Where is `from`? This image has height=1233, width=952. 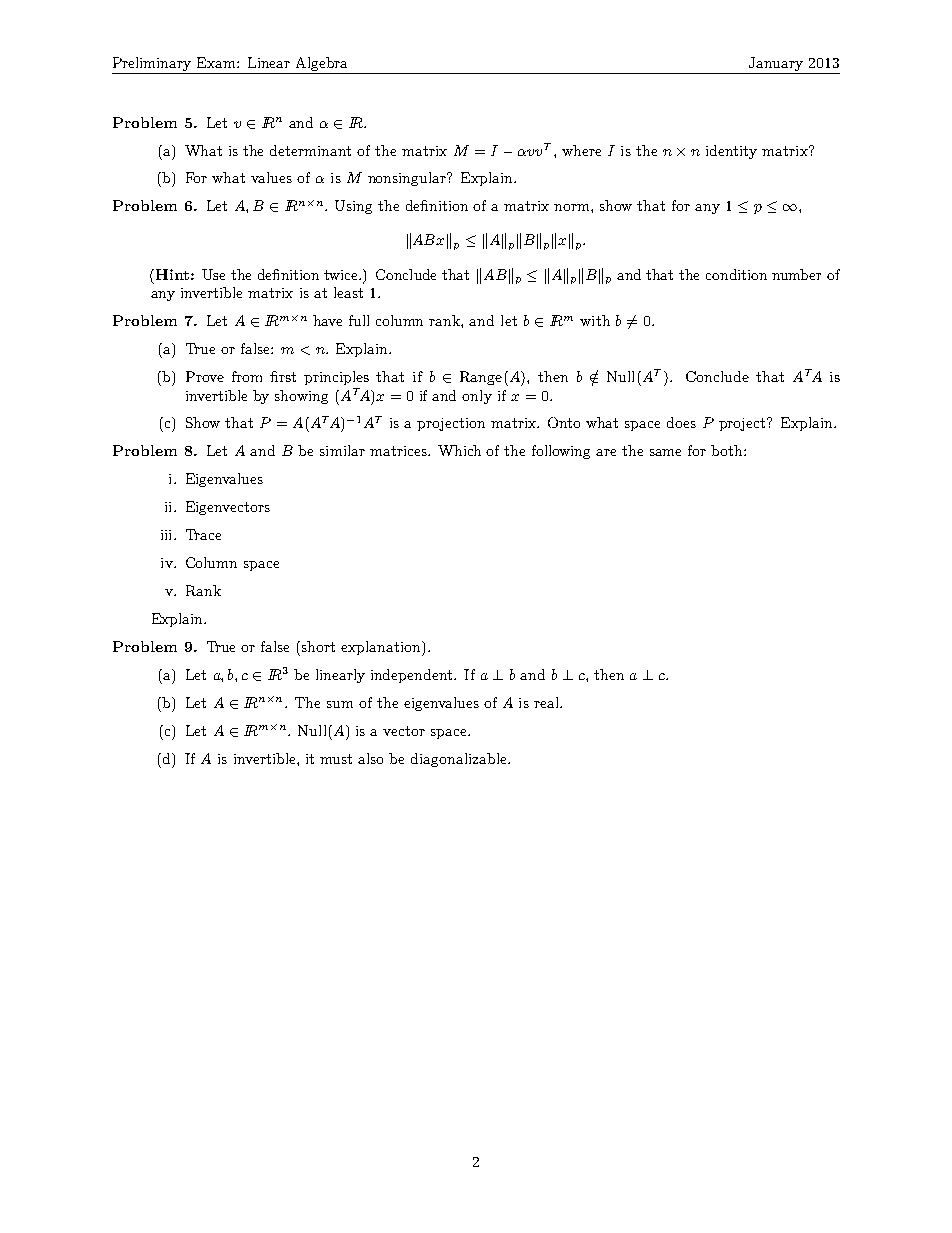
from is located at coordinates (247, 376).
